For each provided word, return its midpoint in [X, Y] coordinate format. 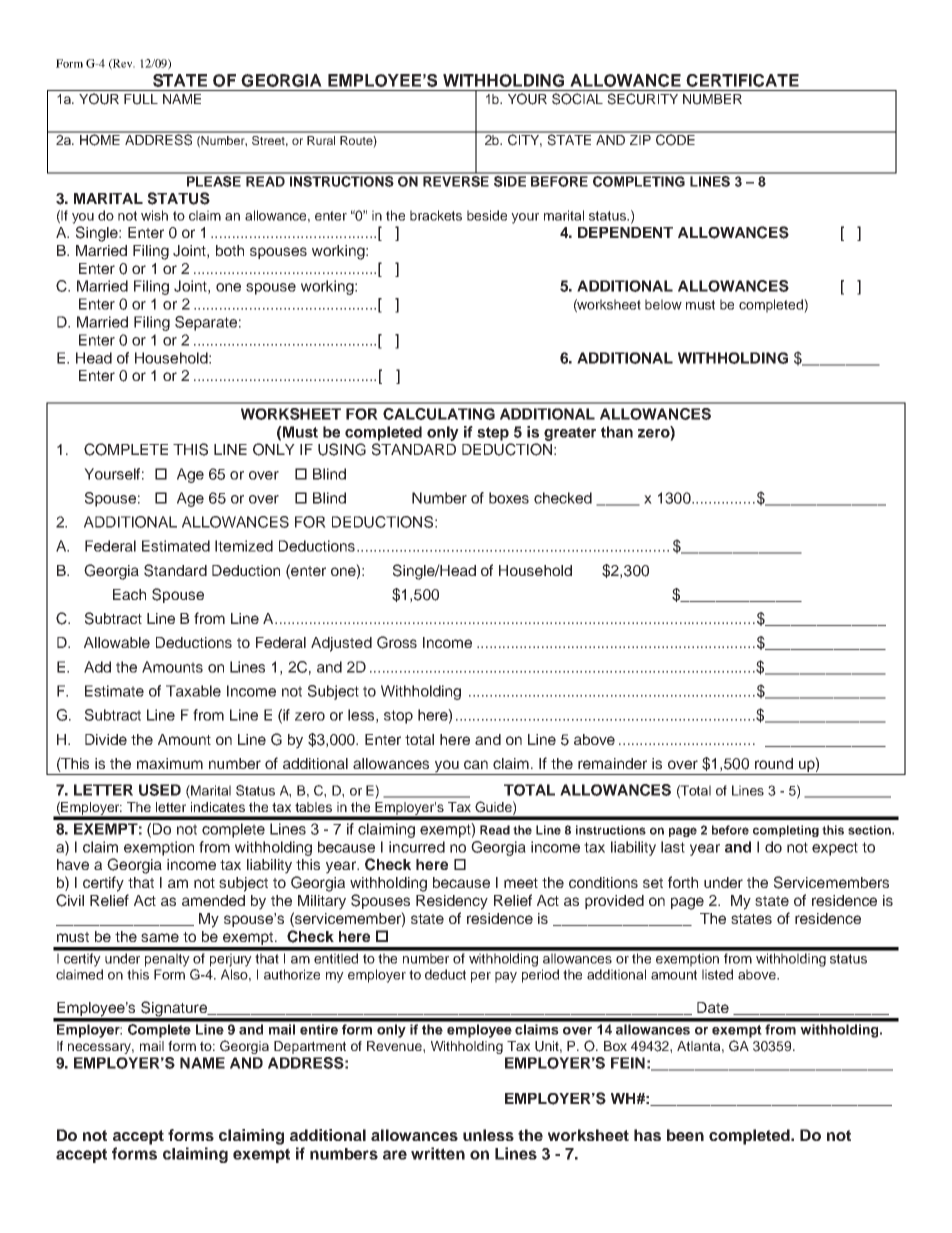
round [774, 763]
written [438, 1153]
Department [310, 1047]
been [685, 1135]
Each [129, 594]
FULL [141, 99]
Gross [397, 642]
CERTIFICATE [742, 80]
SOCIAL [577, 99]
